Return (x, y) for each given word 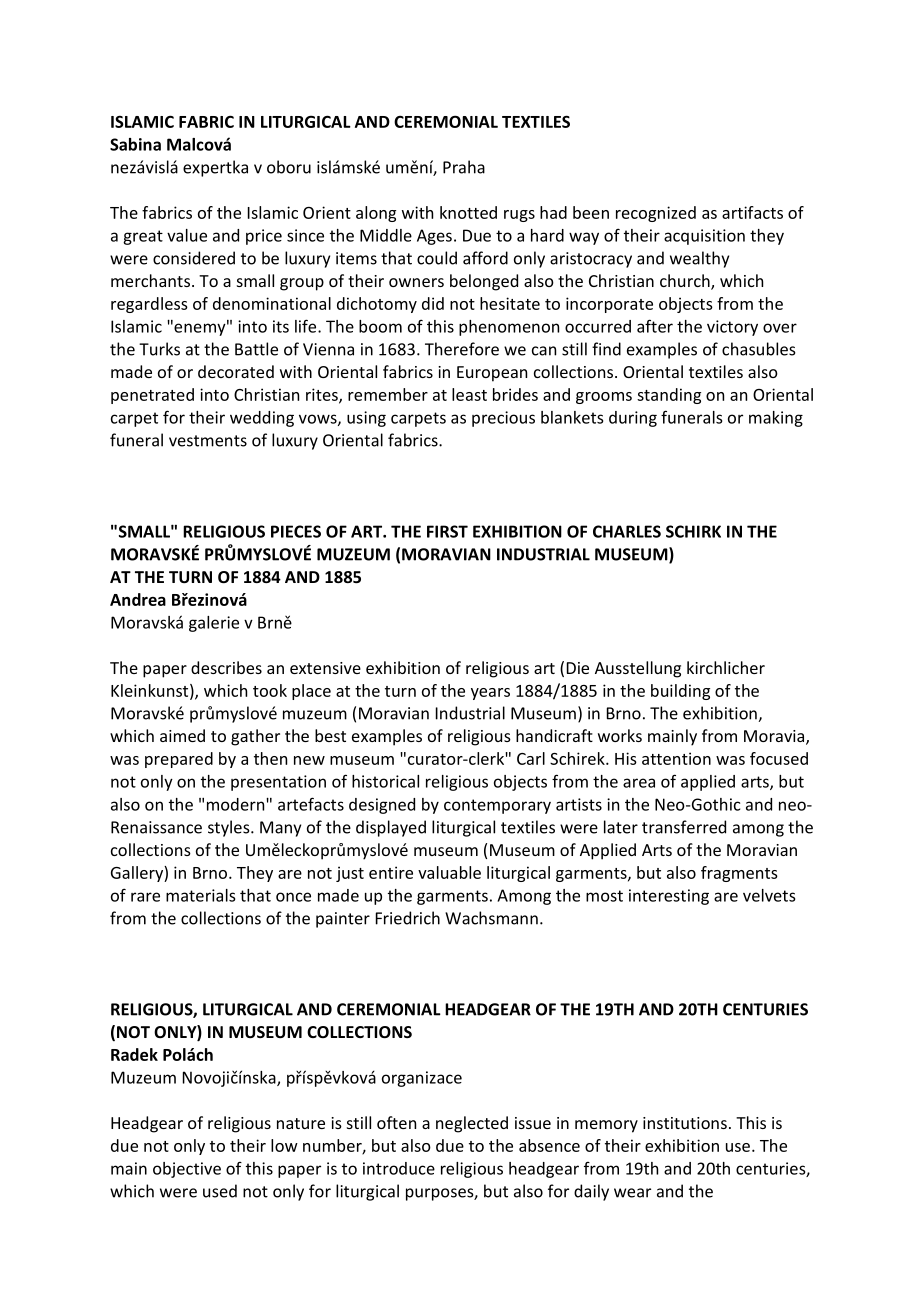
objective (187, 1170)
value (187, 235)
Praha (464, 167)
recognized (656, 214)
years (490, 694)
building (680, 692)
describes (226, 667)
